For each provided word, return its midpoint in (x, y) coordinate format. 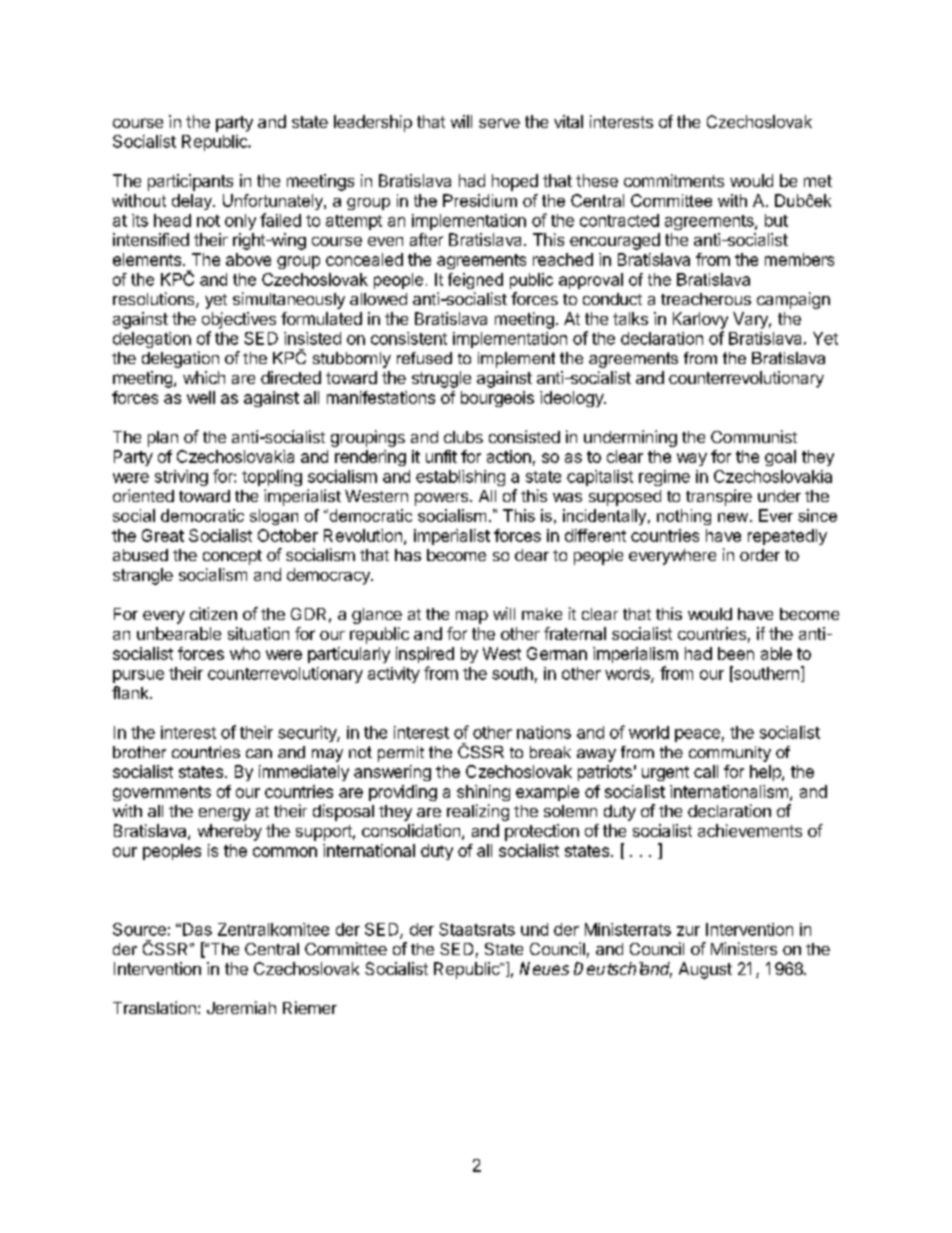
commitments (674, 180)
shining (483, 793)
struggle (441, 379)
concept (232, 557)
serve (499, 123)
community (730, 754)
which (204, 377)
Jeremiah (241, 1007)
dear (532, 555)
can (259, 753)
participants (190, 182)
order (760, 555)
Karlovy (700, 320)
